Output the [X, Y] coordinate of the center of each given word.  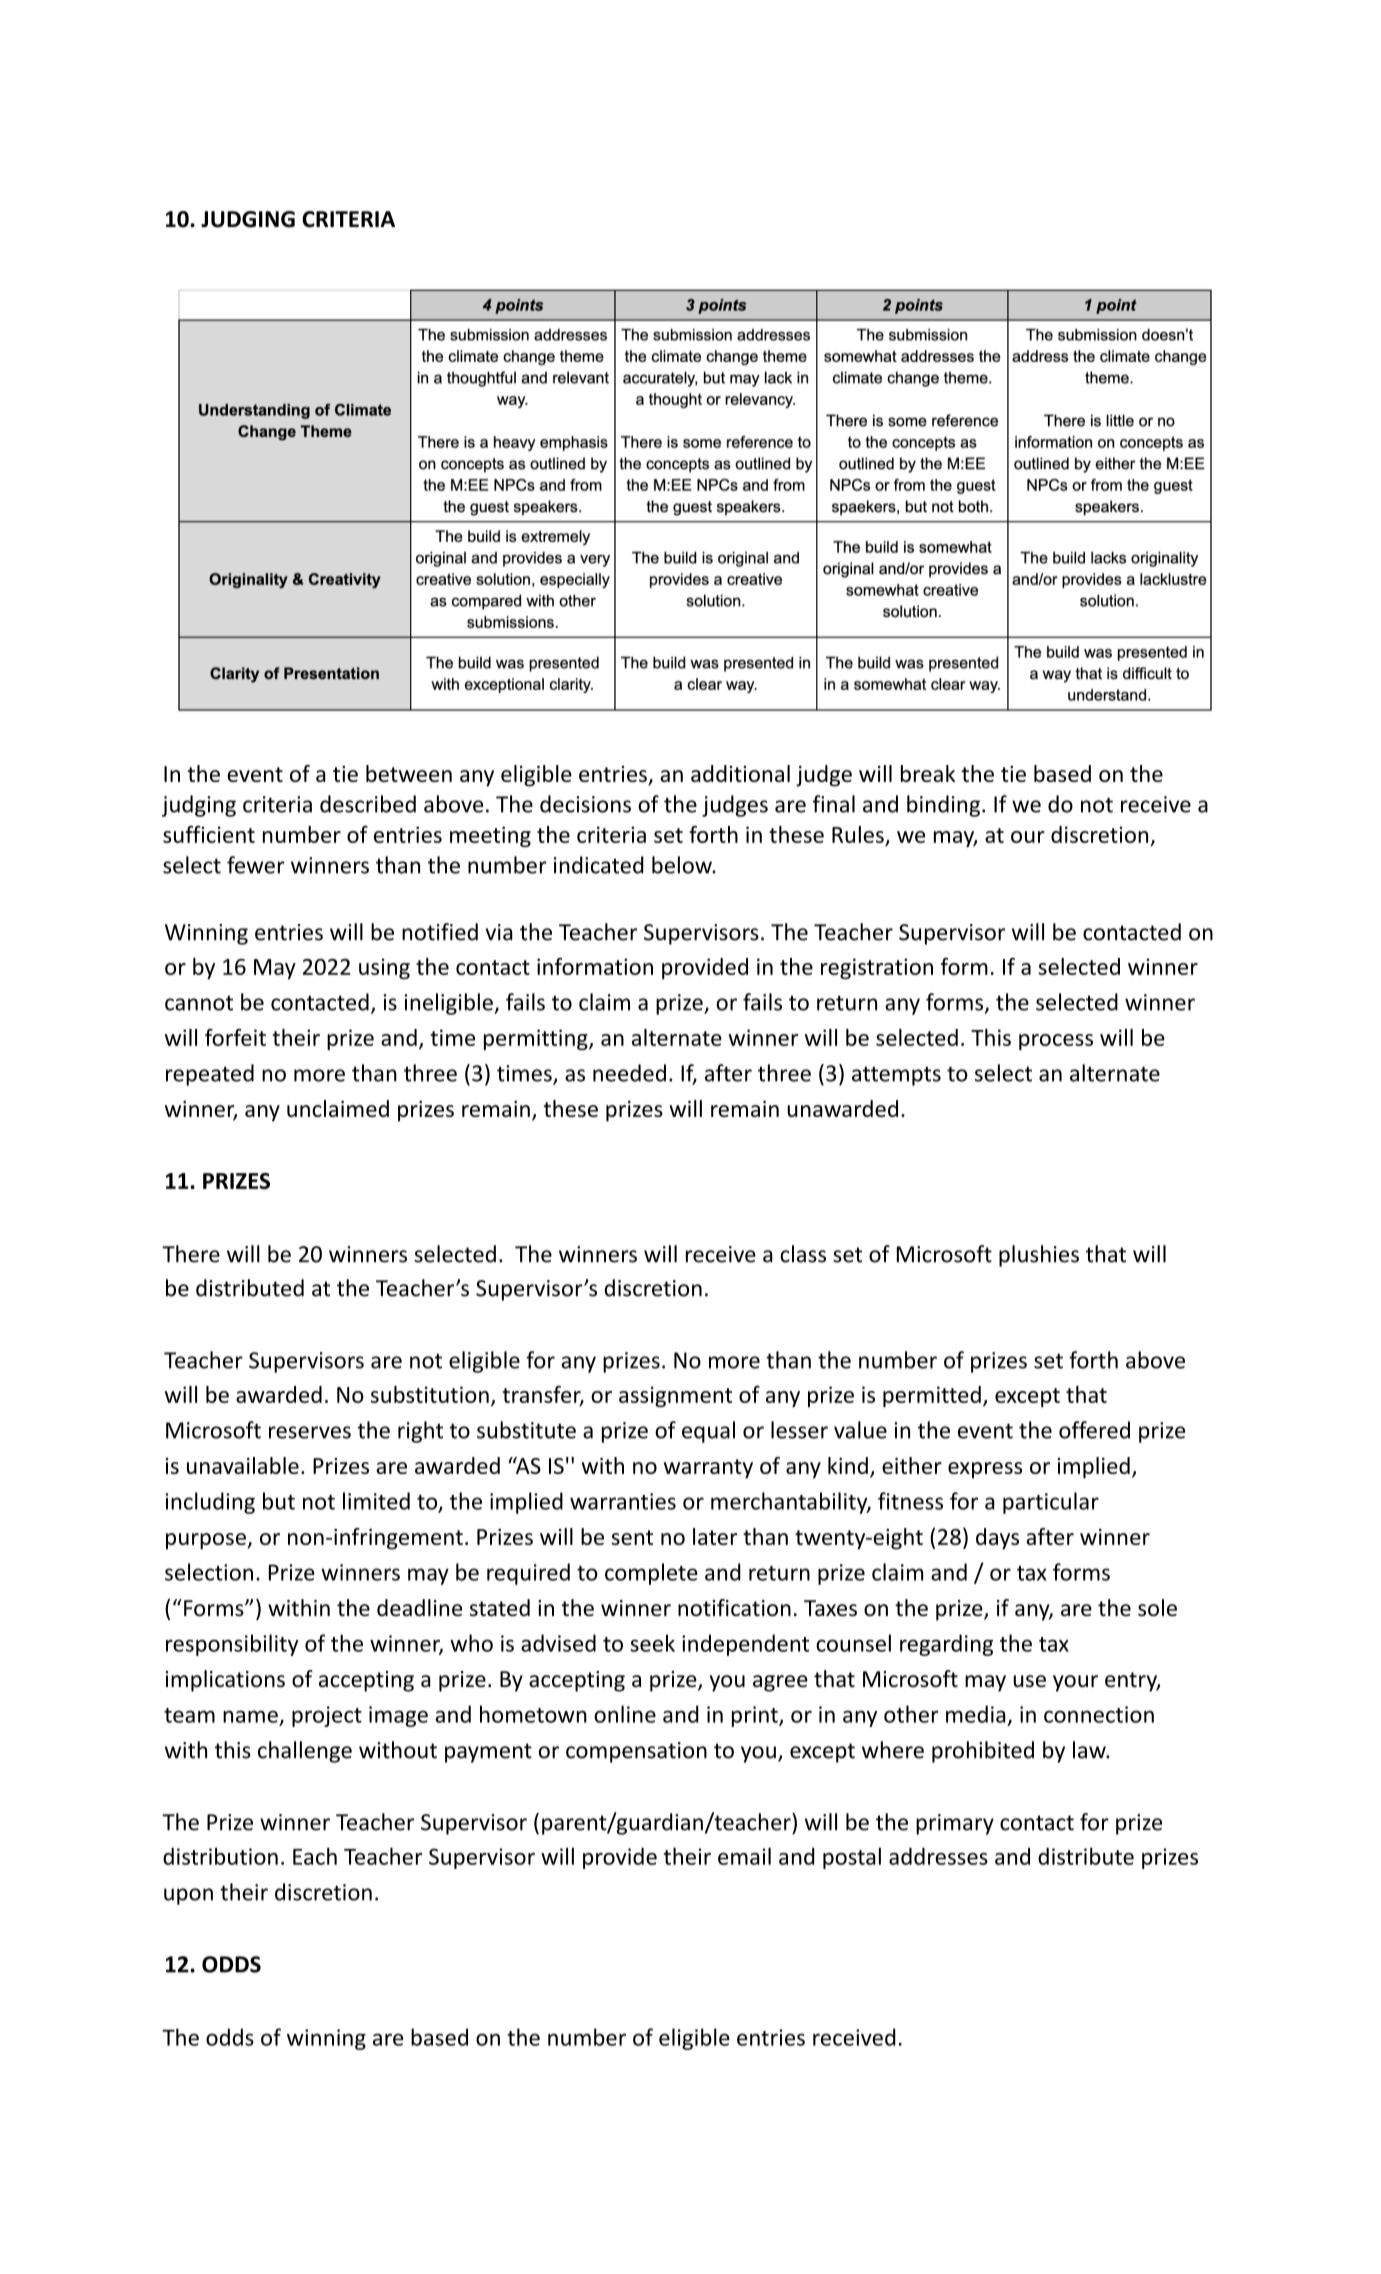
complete [651, 1574]
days [997, 1539]
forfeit [235, 1037]
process [1056, 1042]
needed [629, 1073]
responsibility [232, 1645]
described [368, 804]
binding [943, 806]
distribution [220, 1856]
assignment [675, 1396]
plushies [1039, 1256]
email [744, 1856]
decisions [585, 804]
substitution [430, 1394]
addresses [938, 1856]
